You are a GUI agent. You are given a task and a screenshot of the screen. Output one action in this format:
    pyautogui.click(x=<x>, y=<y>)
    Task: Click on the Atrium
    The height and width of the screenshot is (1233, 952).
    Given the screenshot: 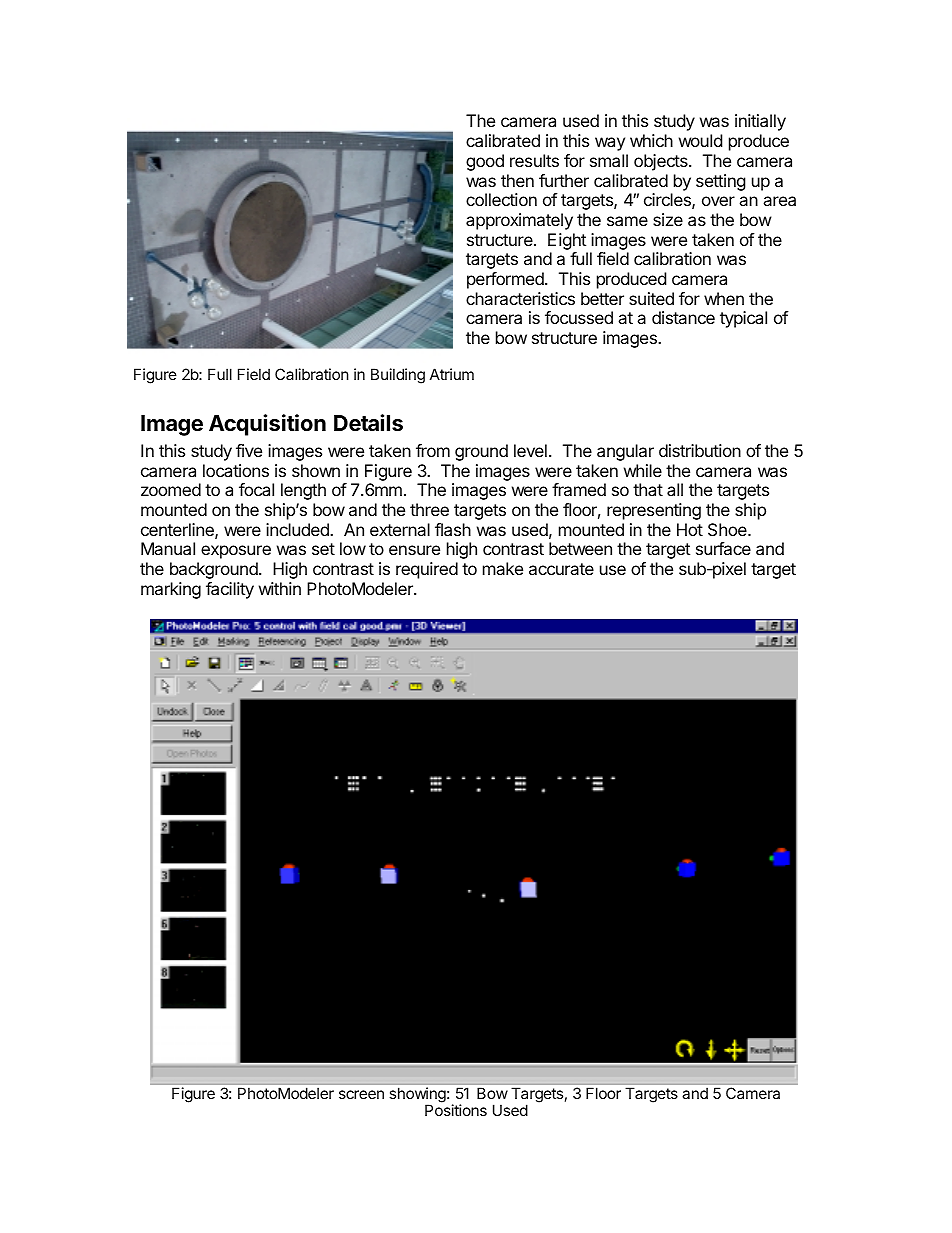 What is the action you would take?
    pyautogui.click(x=452, y=374)
